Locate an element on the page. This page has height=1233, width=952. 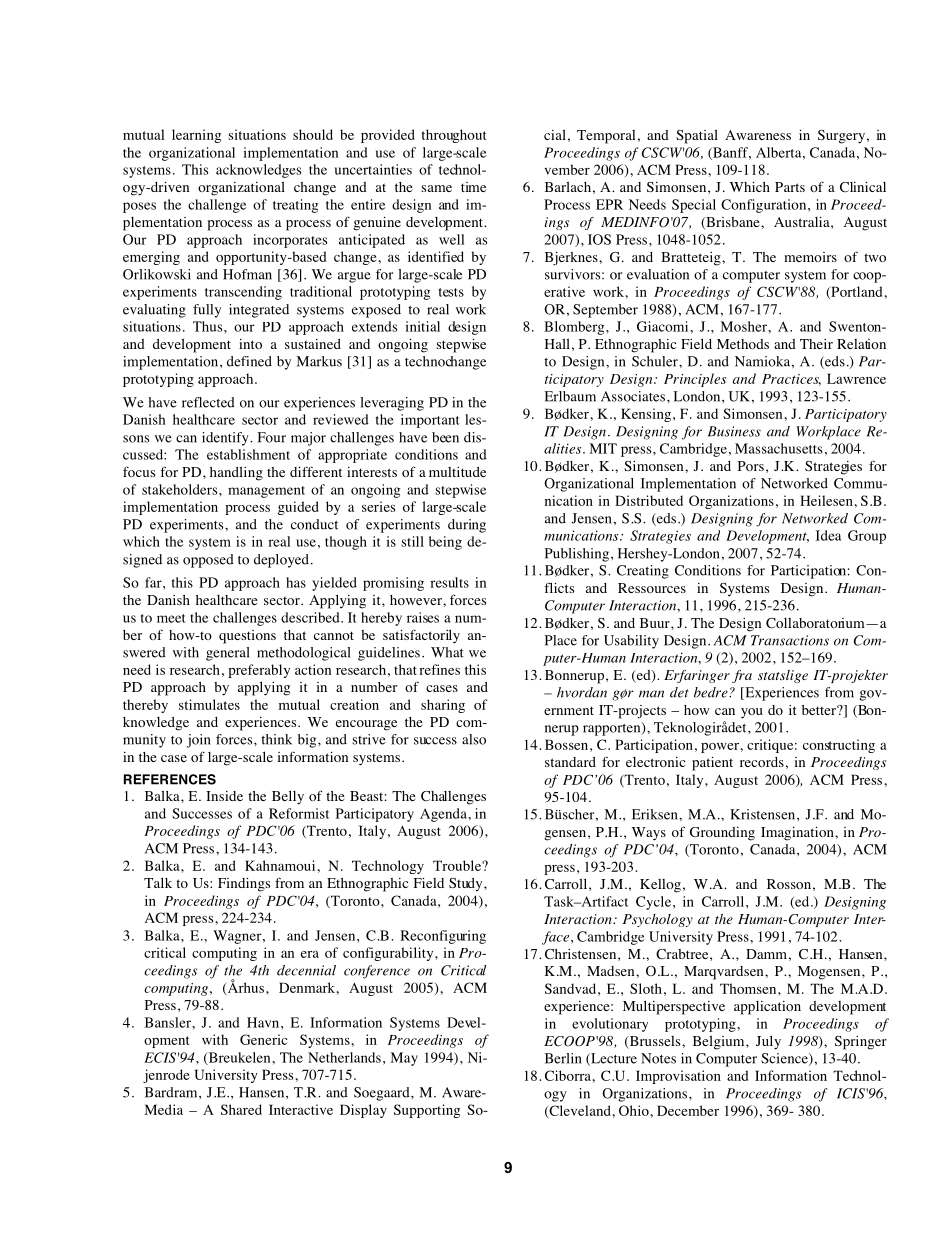
time is located at coordinates (473, 187).
